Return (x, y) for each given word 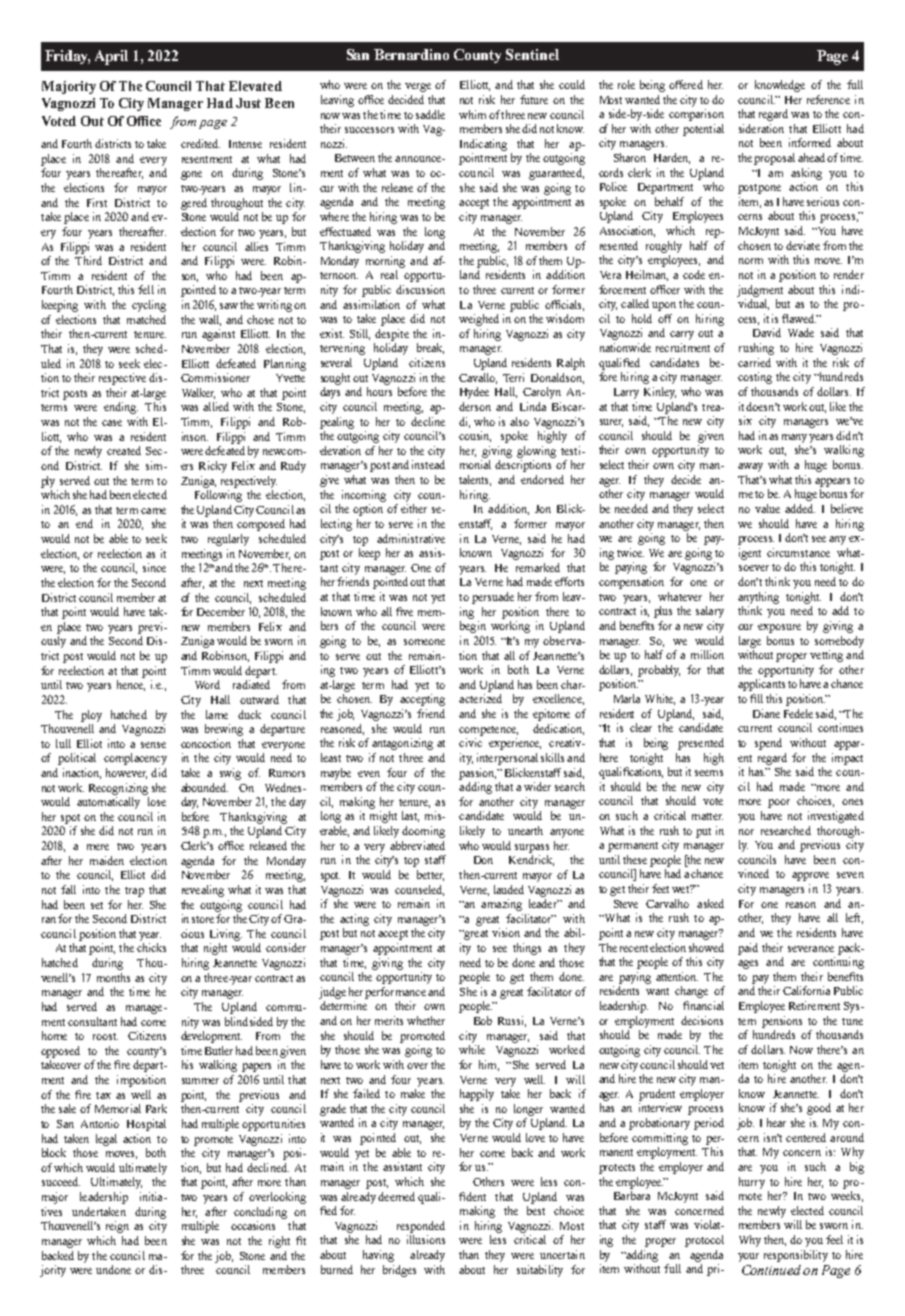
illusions (426, 1239)
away (750, 467)
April (111, 57)
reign (117, 1227)
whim (472, 114)
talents (475, 480)
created (124, 450)
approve (810, 876)
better (430, 875)
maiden (107, 860)
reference (828, 99)
